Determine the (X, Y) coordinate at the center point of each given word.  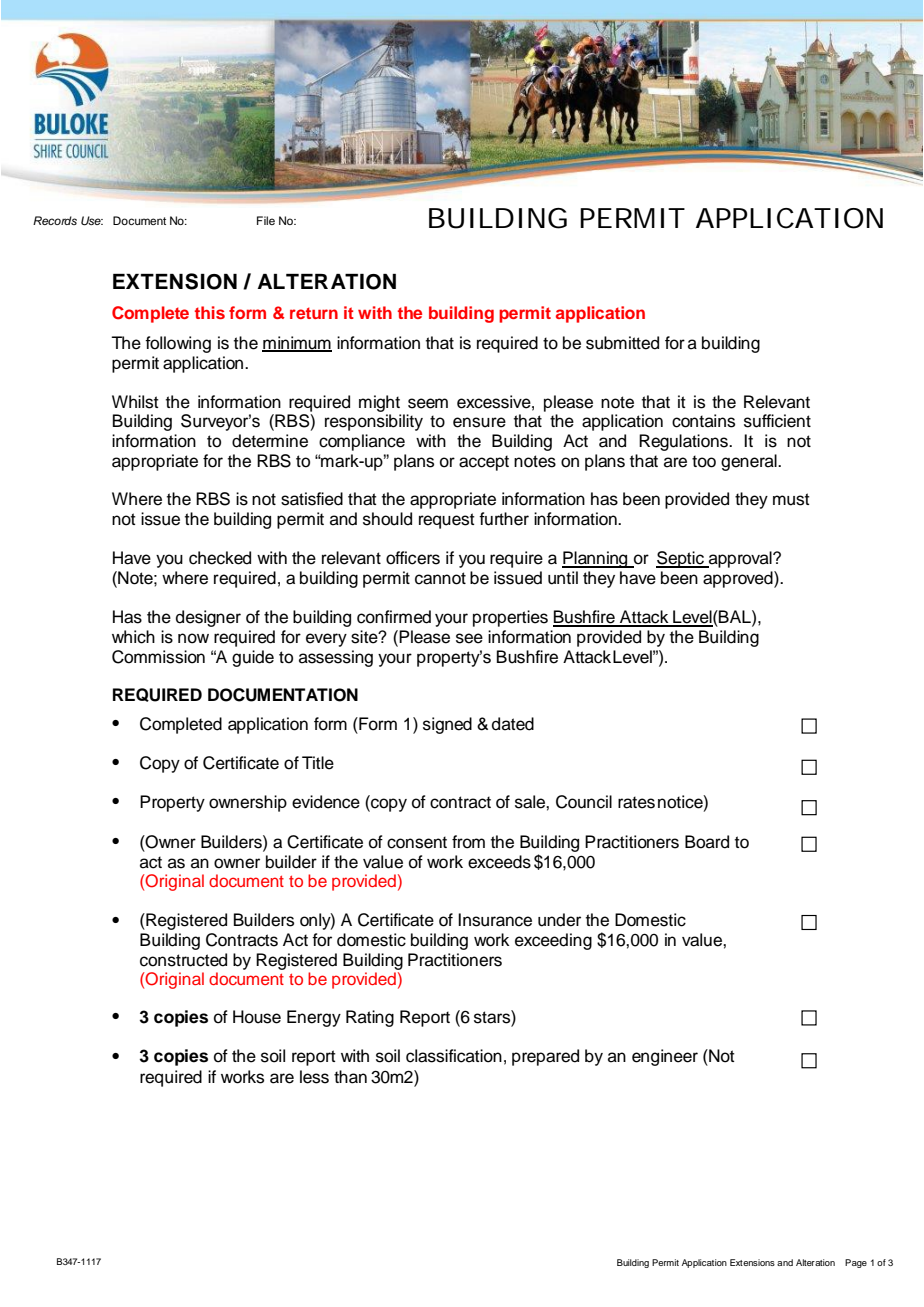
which (133, 637)
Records (55, 220)
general (750, 462)
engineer (665, 1057)
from (468, 842)
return (314, 313)
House (257, 1017)
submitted (622, 343)
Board (707, 842)
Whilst (135, 402)
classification (454, 1056)
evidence (326, 802)
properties (510, 618)
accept (484, 463)
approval (740, 559)
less (314, 1077)
